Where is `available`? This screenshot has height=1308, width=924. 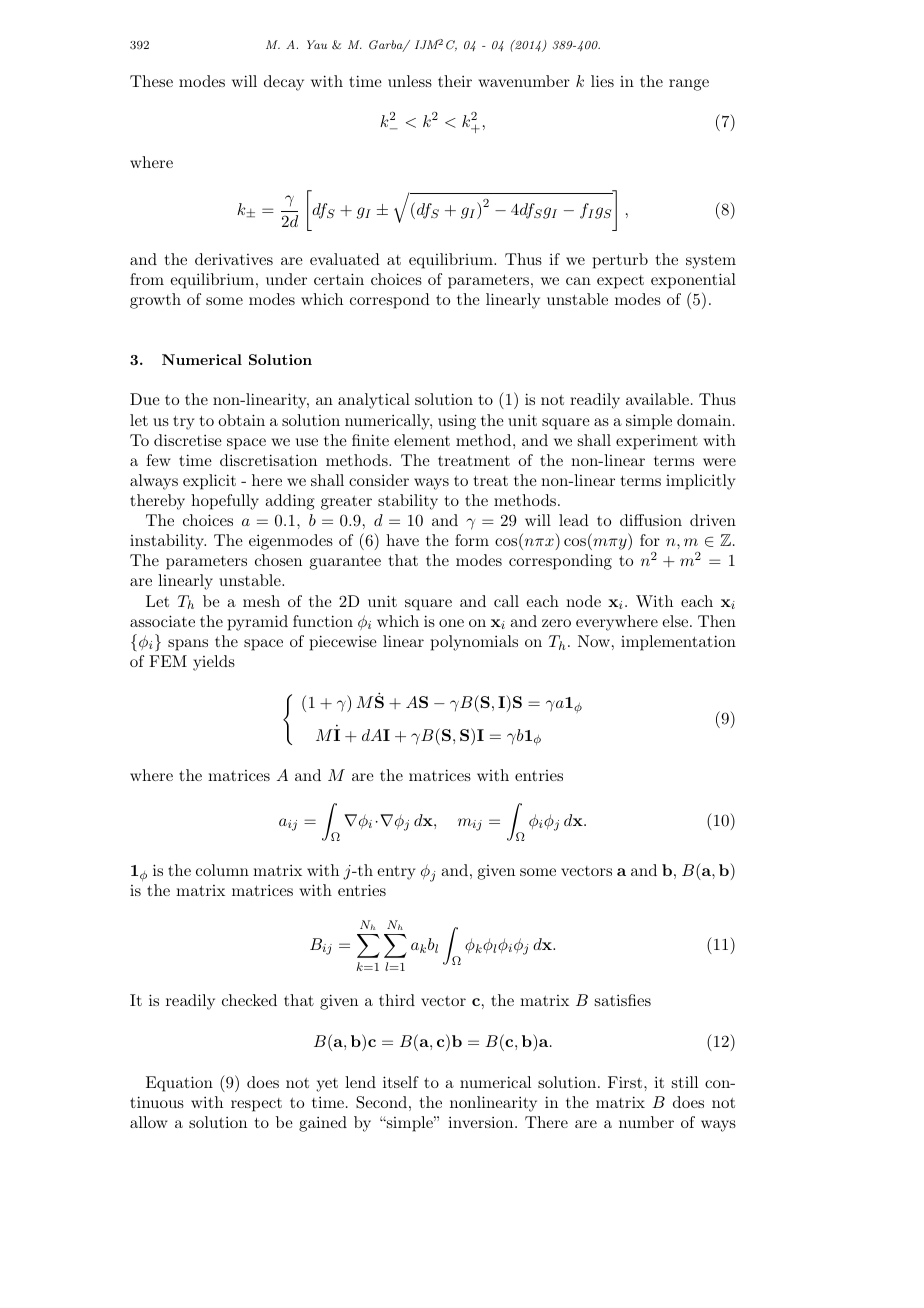
available is located at coordinates (657, 399).
